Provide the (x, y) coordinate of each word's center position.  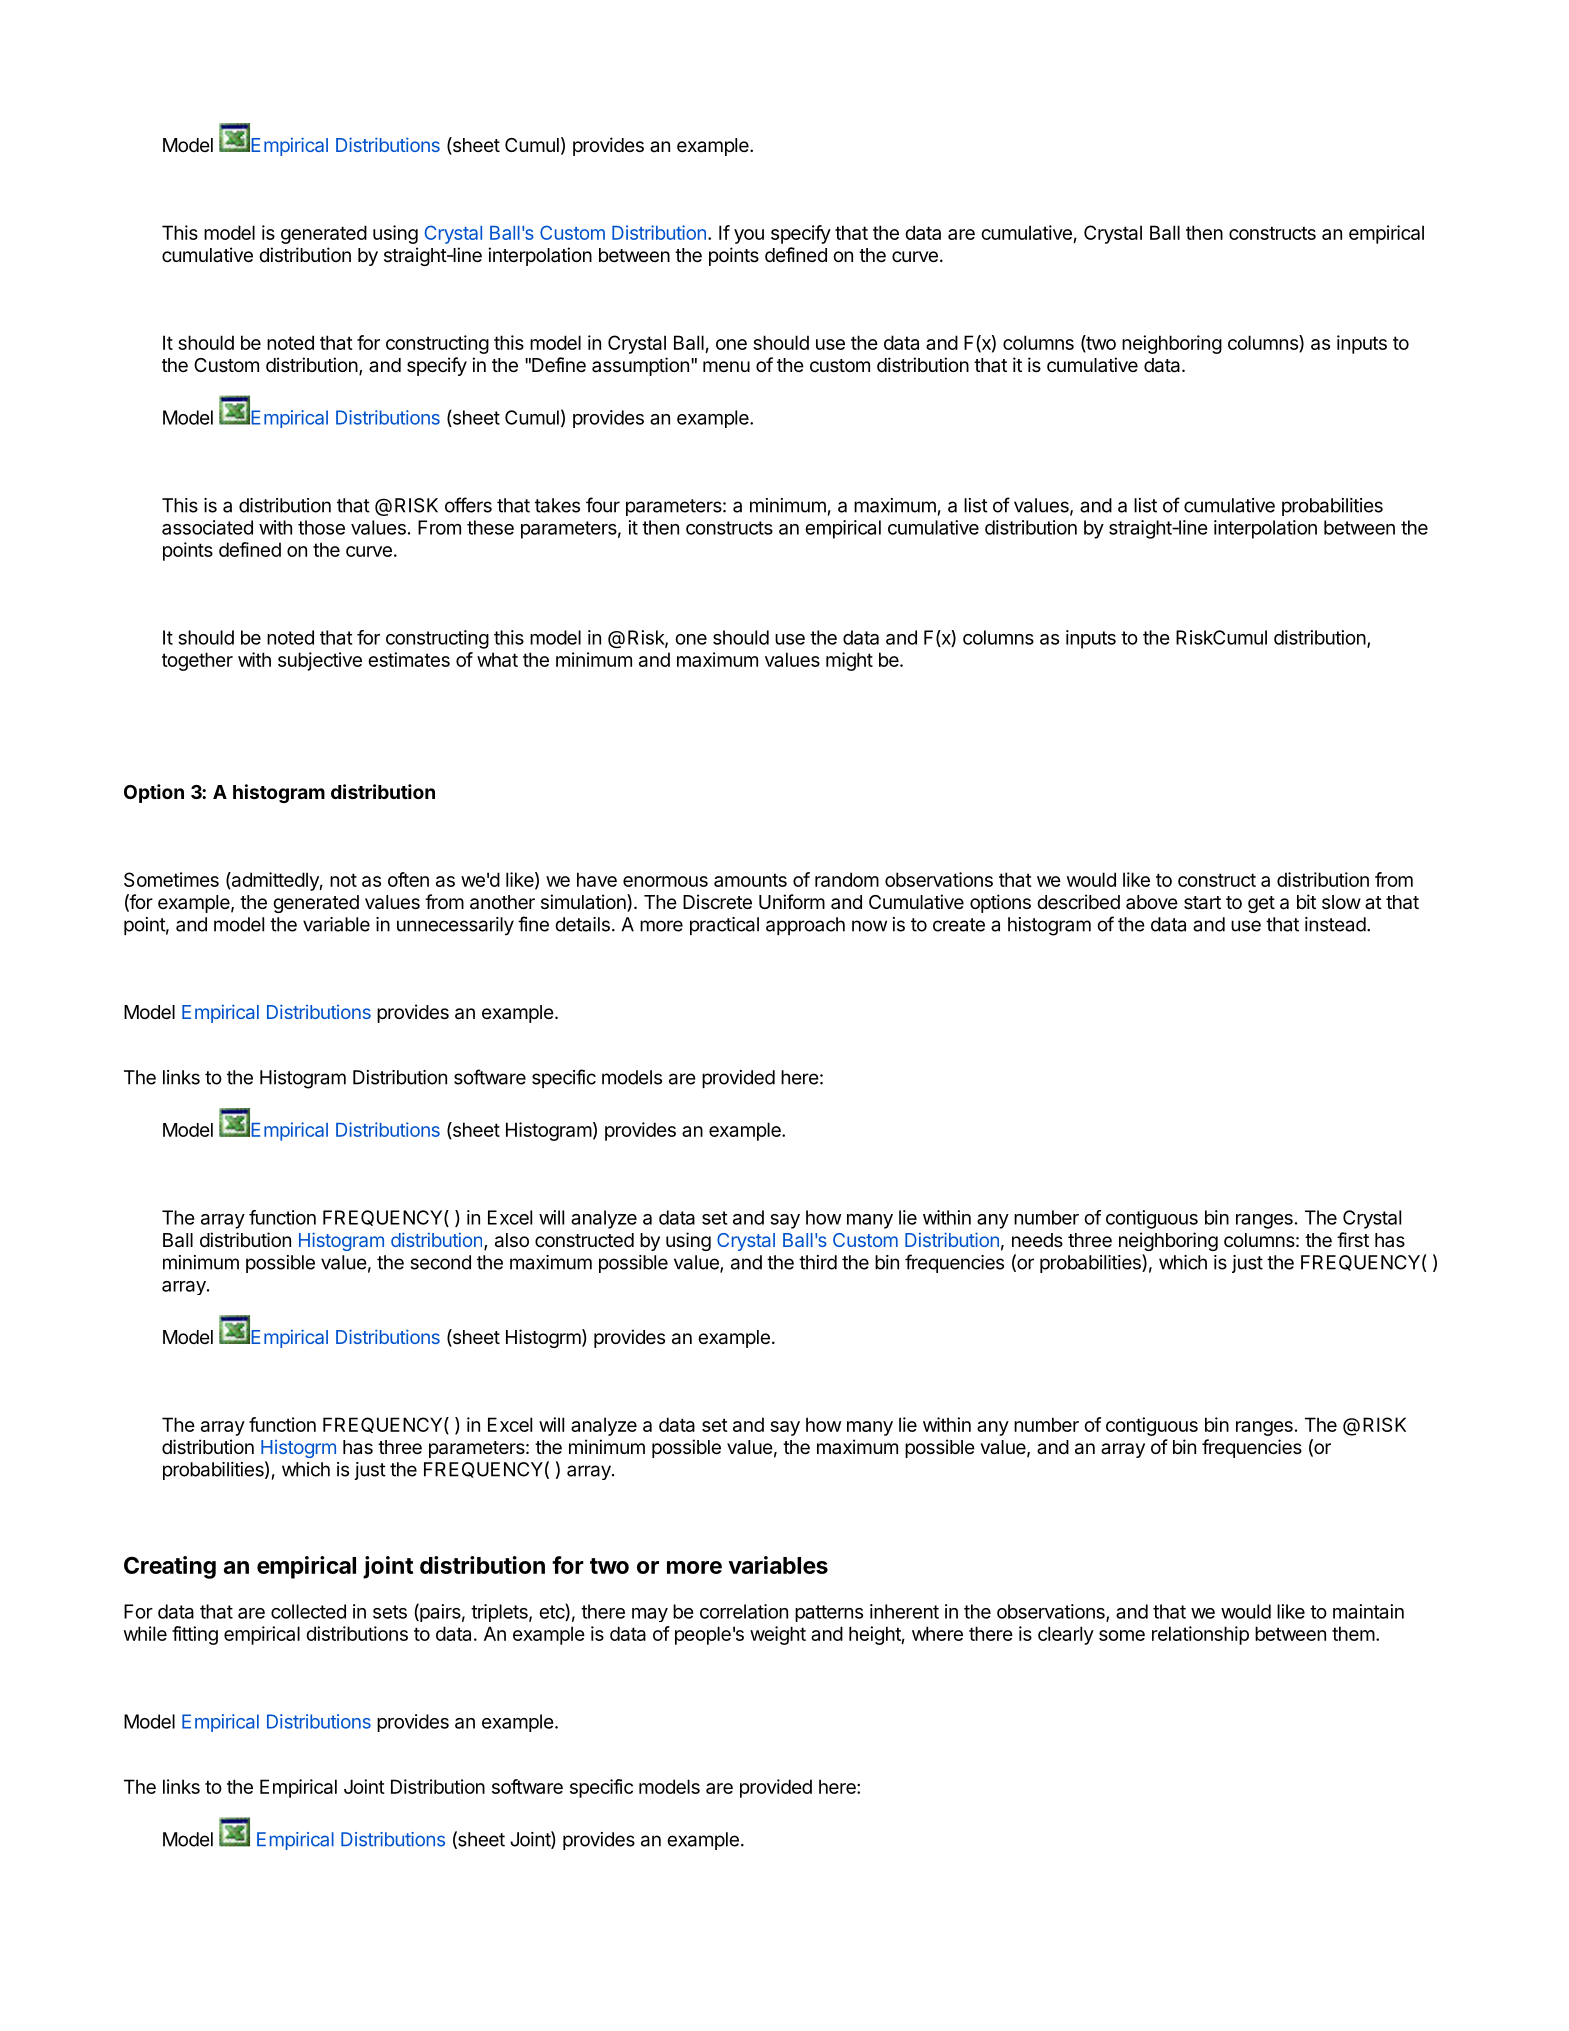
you (749, 236)
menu (726, 366)
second (441, 1262)
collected (308, 1611)
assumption (640, 366)
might (849, 661)
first (1353, 1239)
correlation (744, 1611)
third (818, 1262)
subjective (320, 661)
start (1202, 903)
